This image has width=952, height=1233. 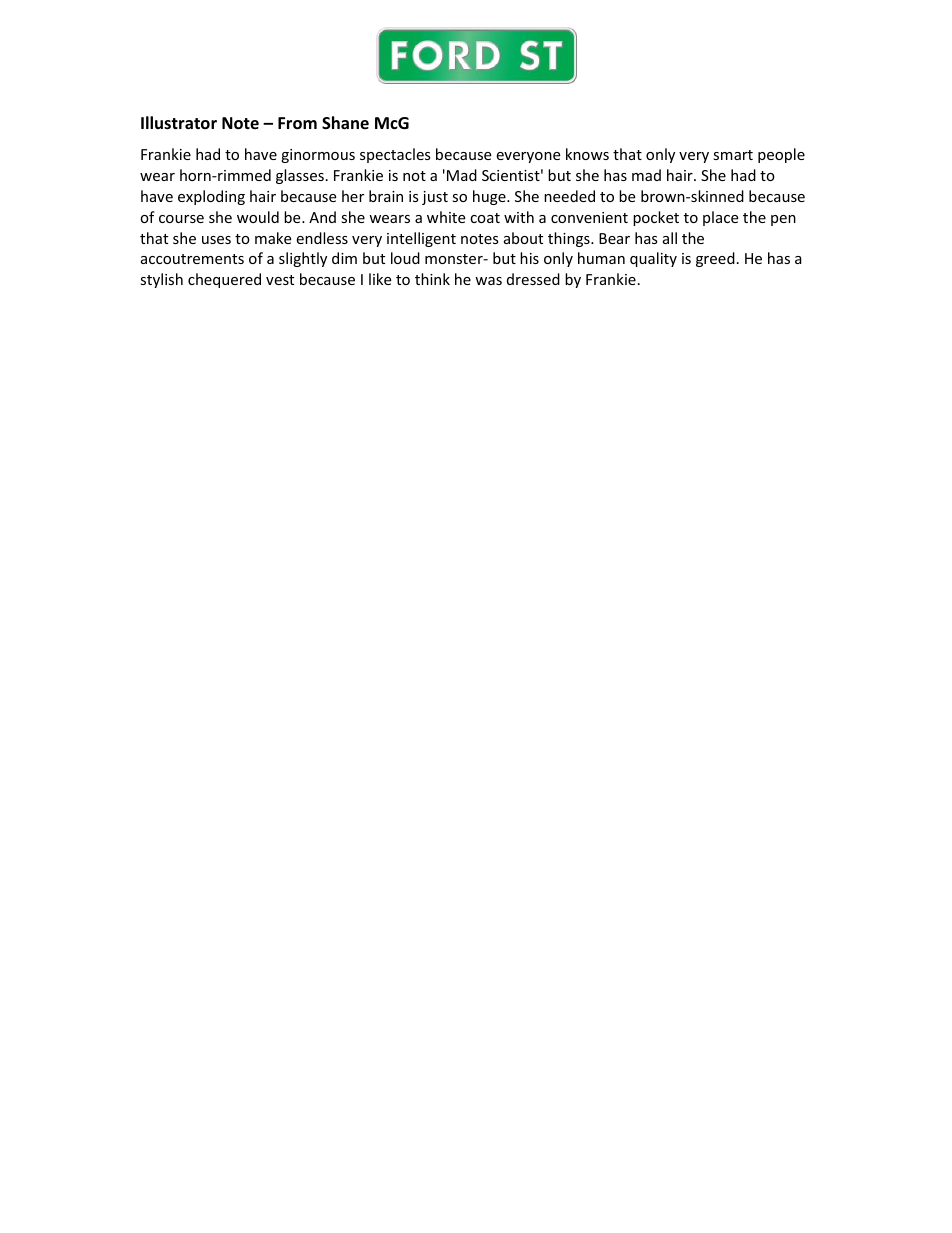 I want to click on was, so click(x=488, y=281).
